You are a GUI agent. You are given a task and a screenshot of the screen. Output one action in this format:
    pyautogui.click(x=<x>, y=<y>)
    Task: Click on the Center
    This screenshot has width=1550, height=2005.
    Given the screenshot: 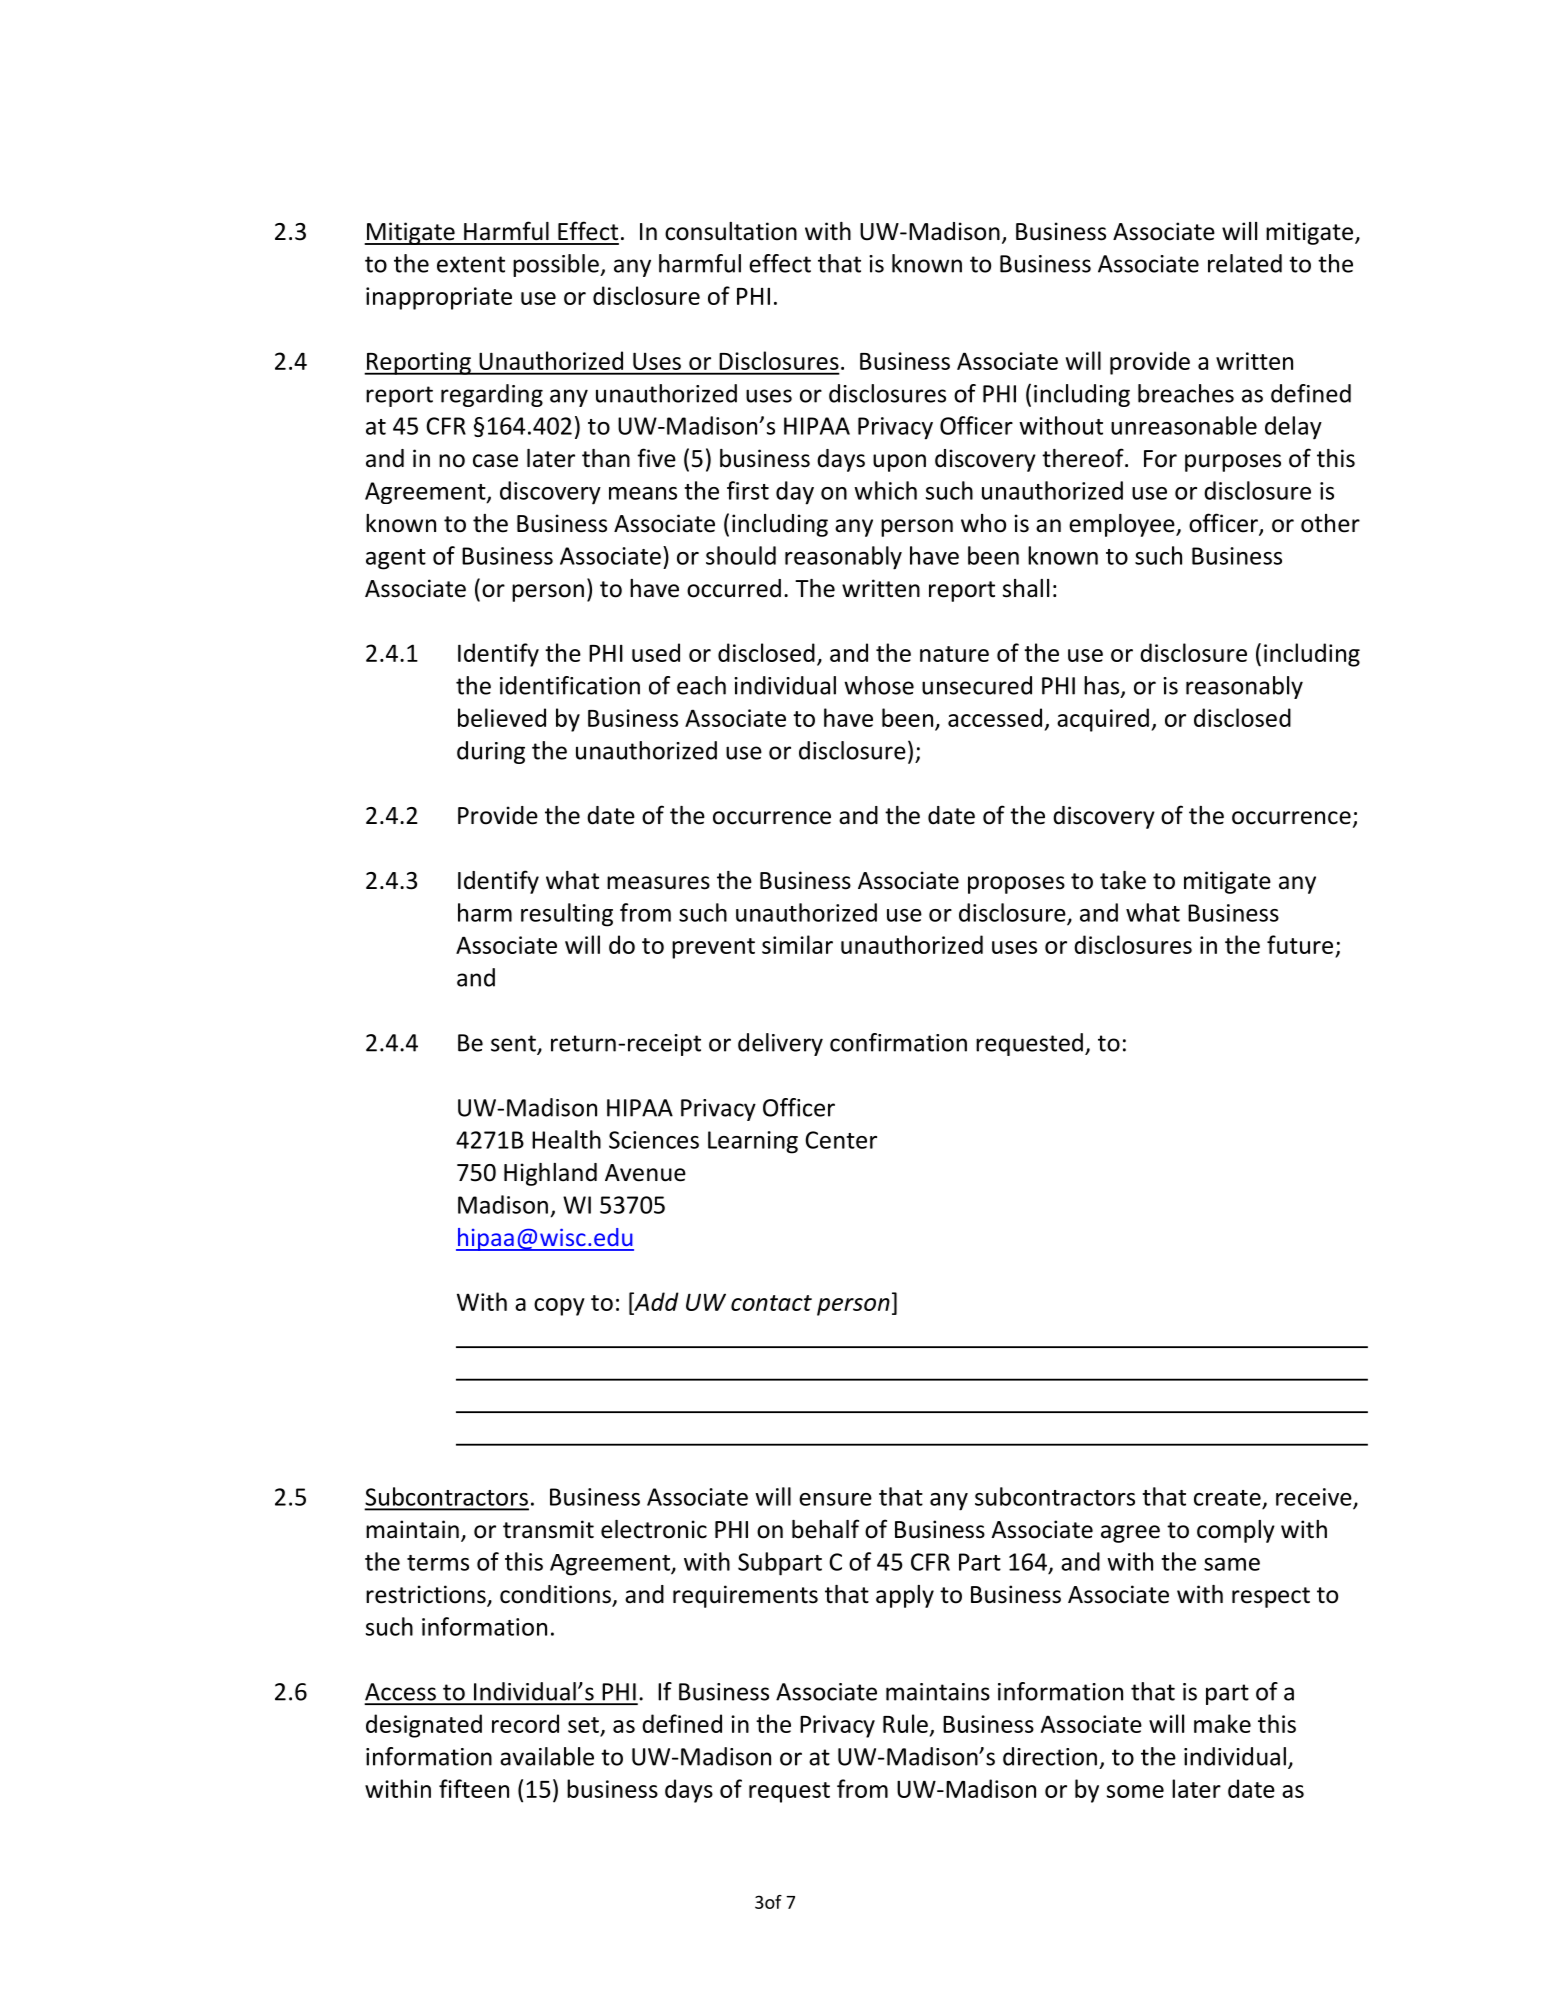 What is the action you would take?
    pyautogui.click(x=841, y=1140)
